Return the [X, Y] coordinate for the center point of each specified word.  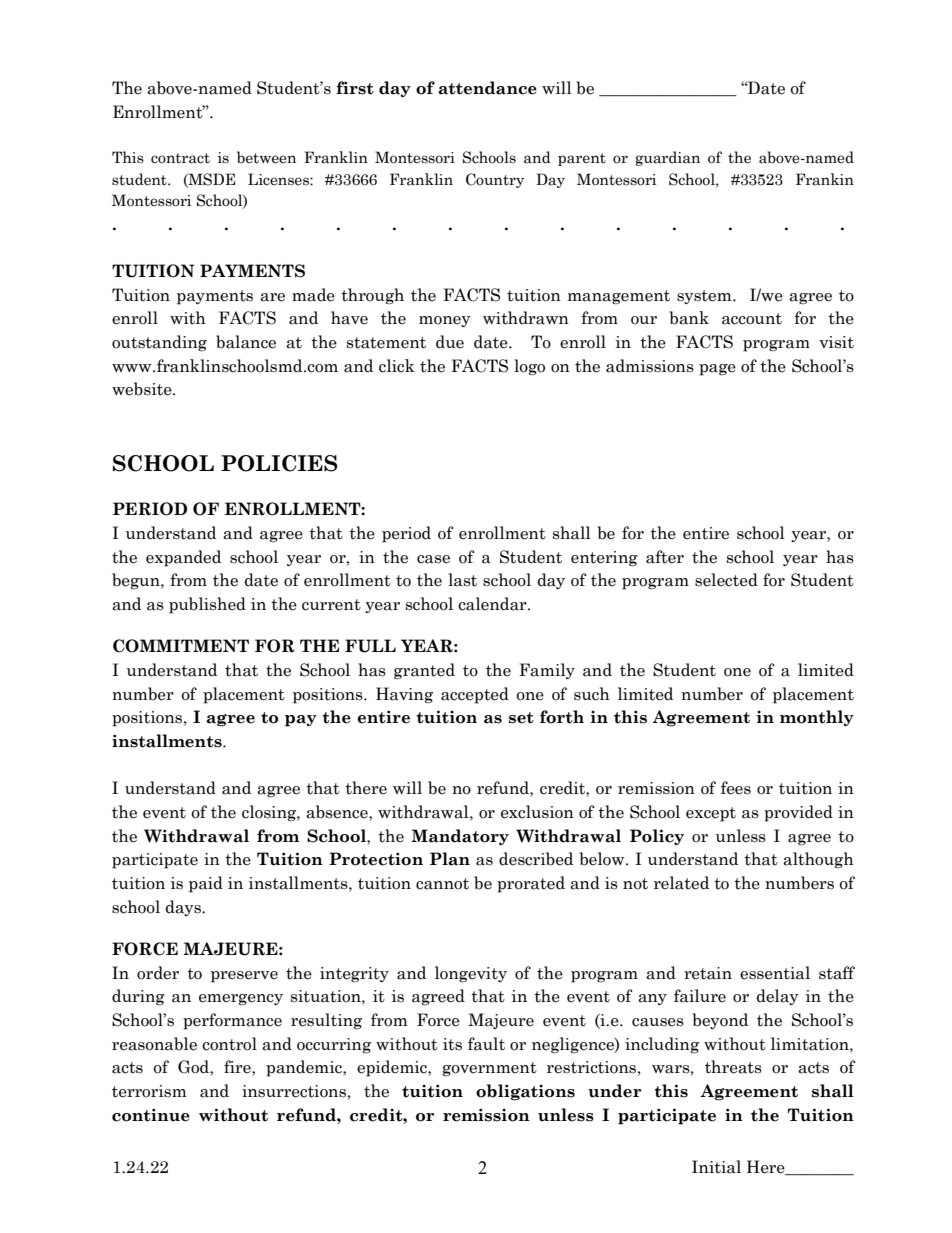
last [462, 580]
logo [529, 367]
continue [151, 1115]
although [818, 860]
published [207, 605]
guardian [667, 158]
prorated [531, 884]
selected [726, 580]
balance [246, 342]
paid [206, 884]
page [717, 370]
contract [180, 158]
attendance [487, 88]
